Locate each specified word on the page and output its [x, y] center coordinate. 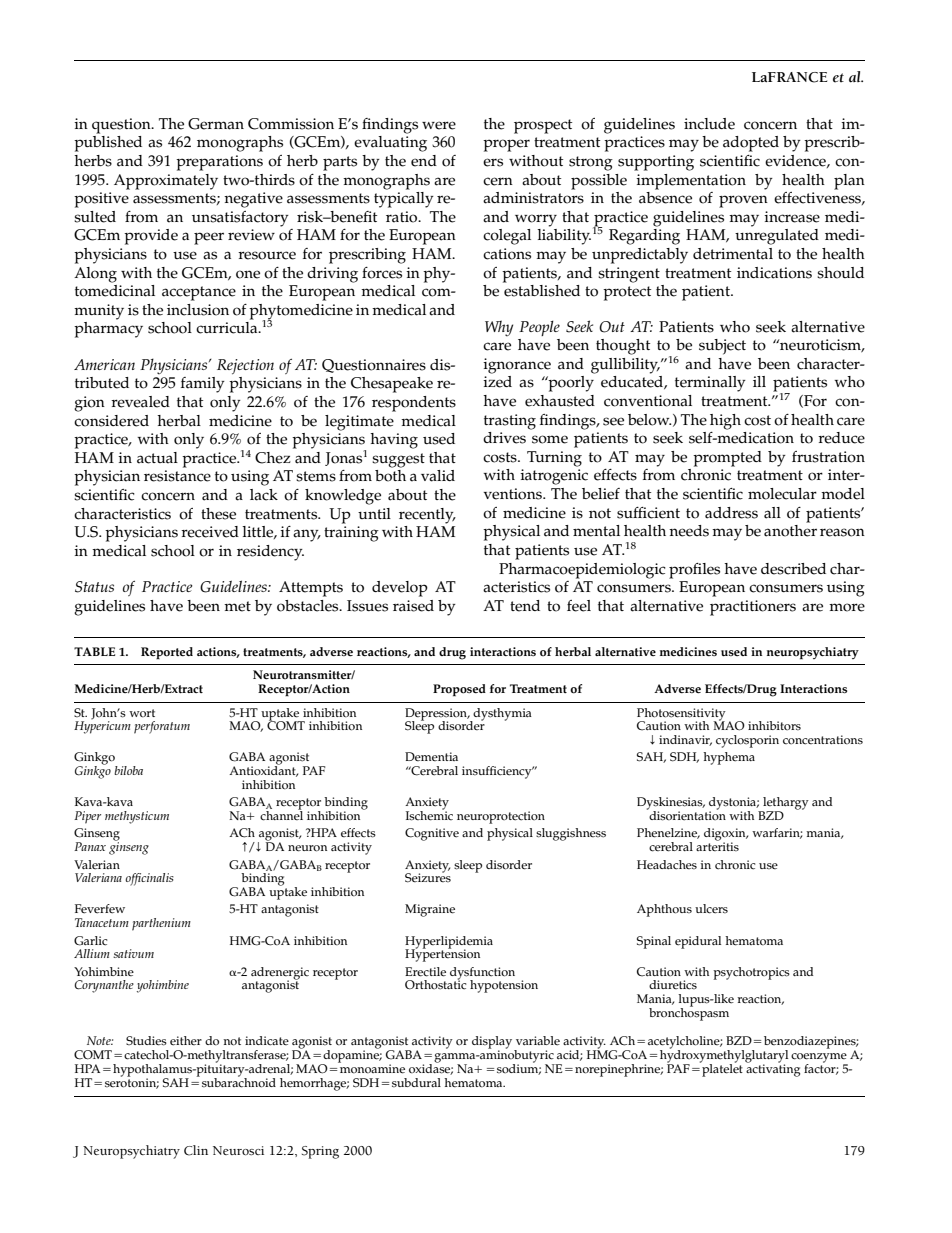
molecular [782, 494]
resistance [177, 476]
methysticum [137, 817]
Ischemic [429, 815]
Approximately [166, 182]
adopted [751, 144]
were [439, 125]
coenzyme [819, 1059]
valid [438, 476]
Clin [196, 1150]
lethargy [785, 804]
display [493, 1043]
